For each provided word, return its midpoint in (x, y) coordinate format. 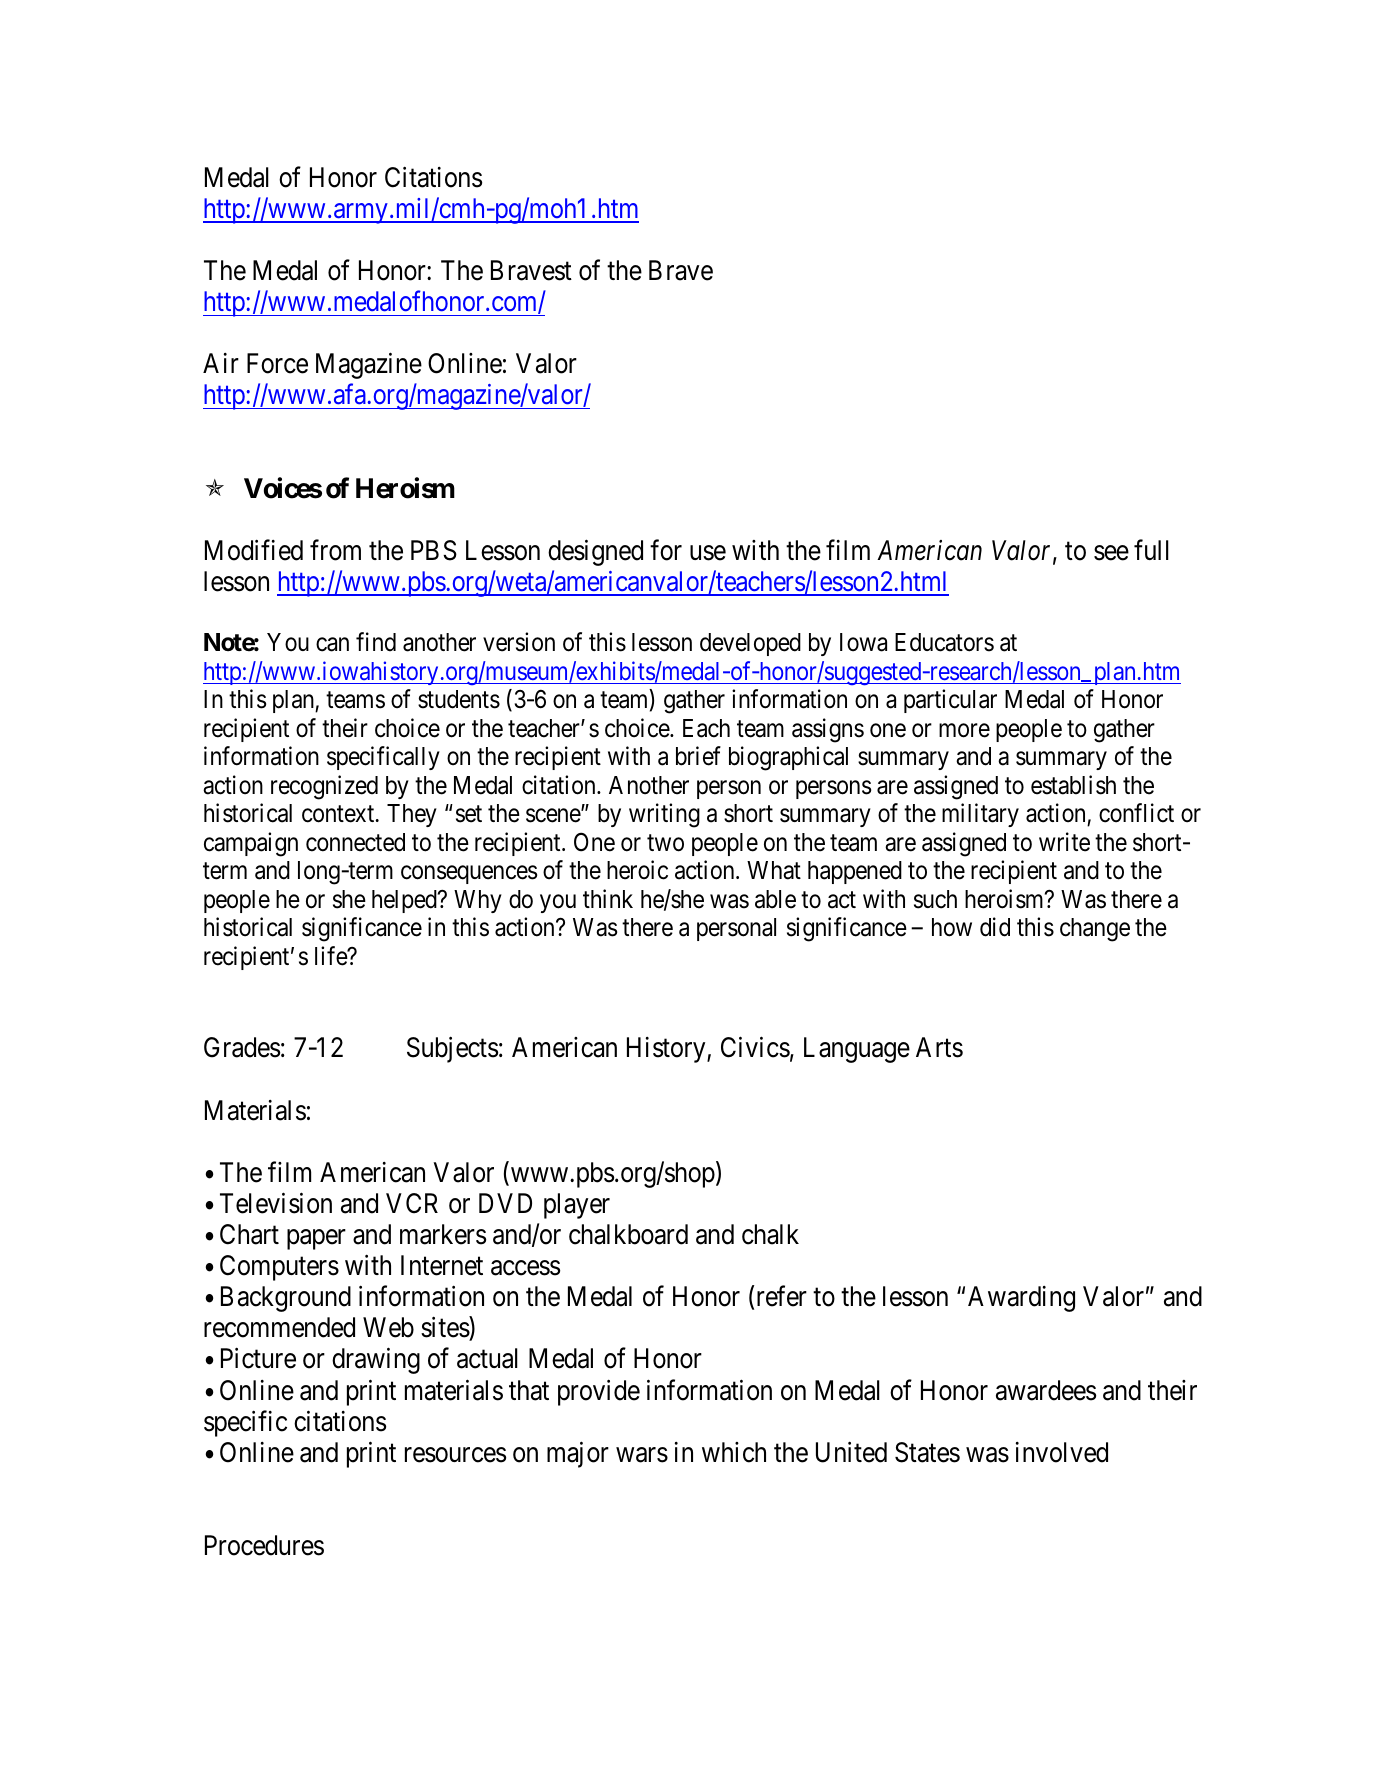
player (577, 1206)
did (995, 927)
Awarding (1021, 1299)
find (376, 642)
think (608, 898)
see (1111, 553)
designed (595, 552)
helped (405, 901)
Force (277, 363)
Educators (944, 642)
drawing (376, 1361)
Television (276, 1203)
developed (750, 644)
